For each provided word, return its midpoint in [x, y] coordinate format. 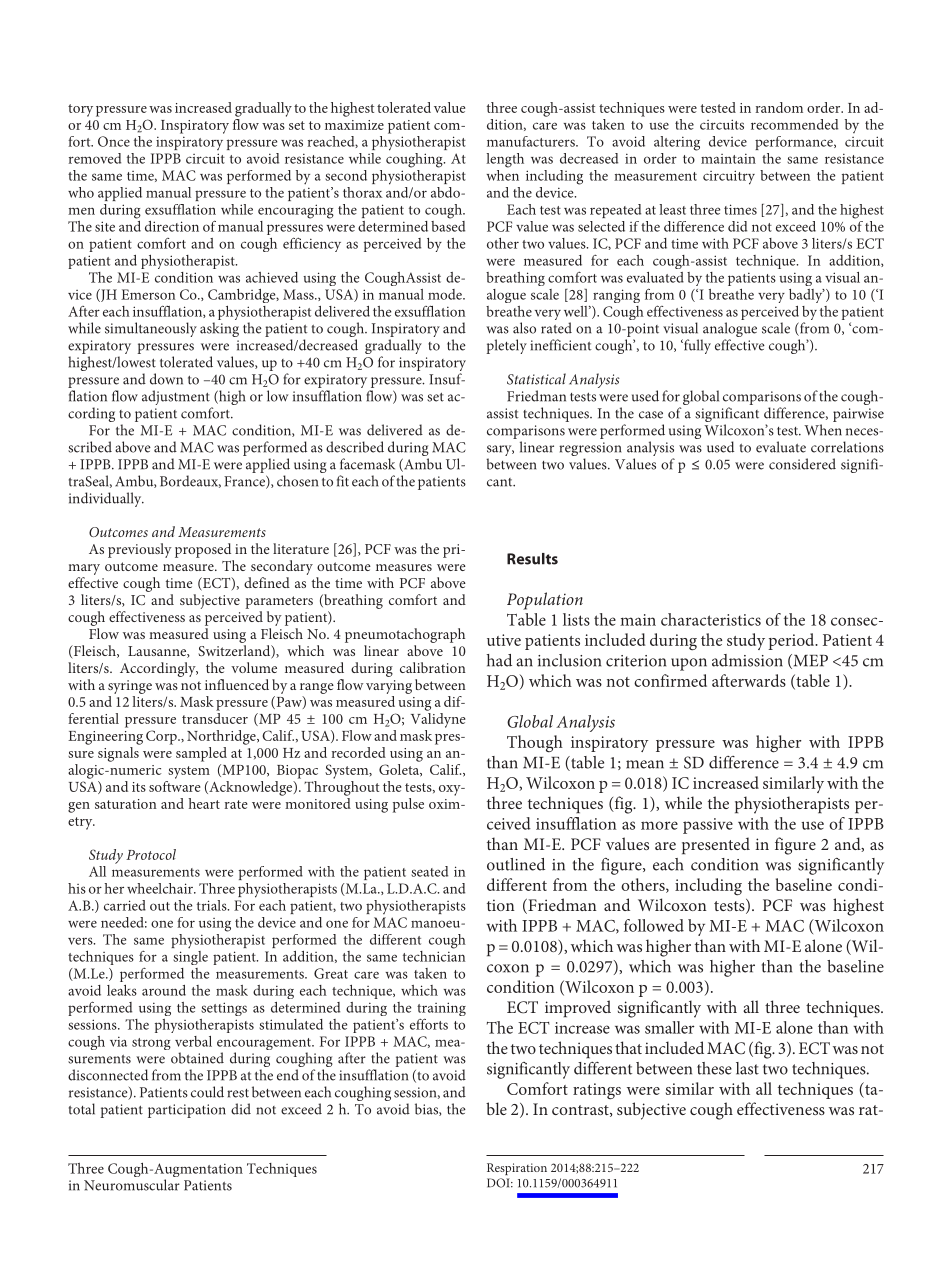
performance [795, 143]
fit [343, 481]
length [505, 160]
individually [106, 499]
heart [204, 803]
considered [802, 464]
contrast [581, 1111]
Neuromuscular [132, 1185]
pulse [408, 805]
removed [95, 158]
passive [708, 826]
